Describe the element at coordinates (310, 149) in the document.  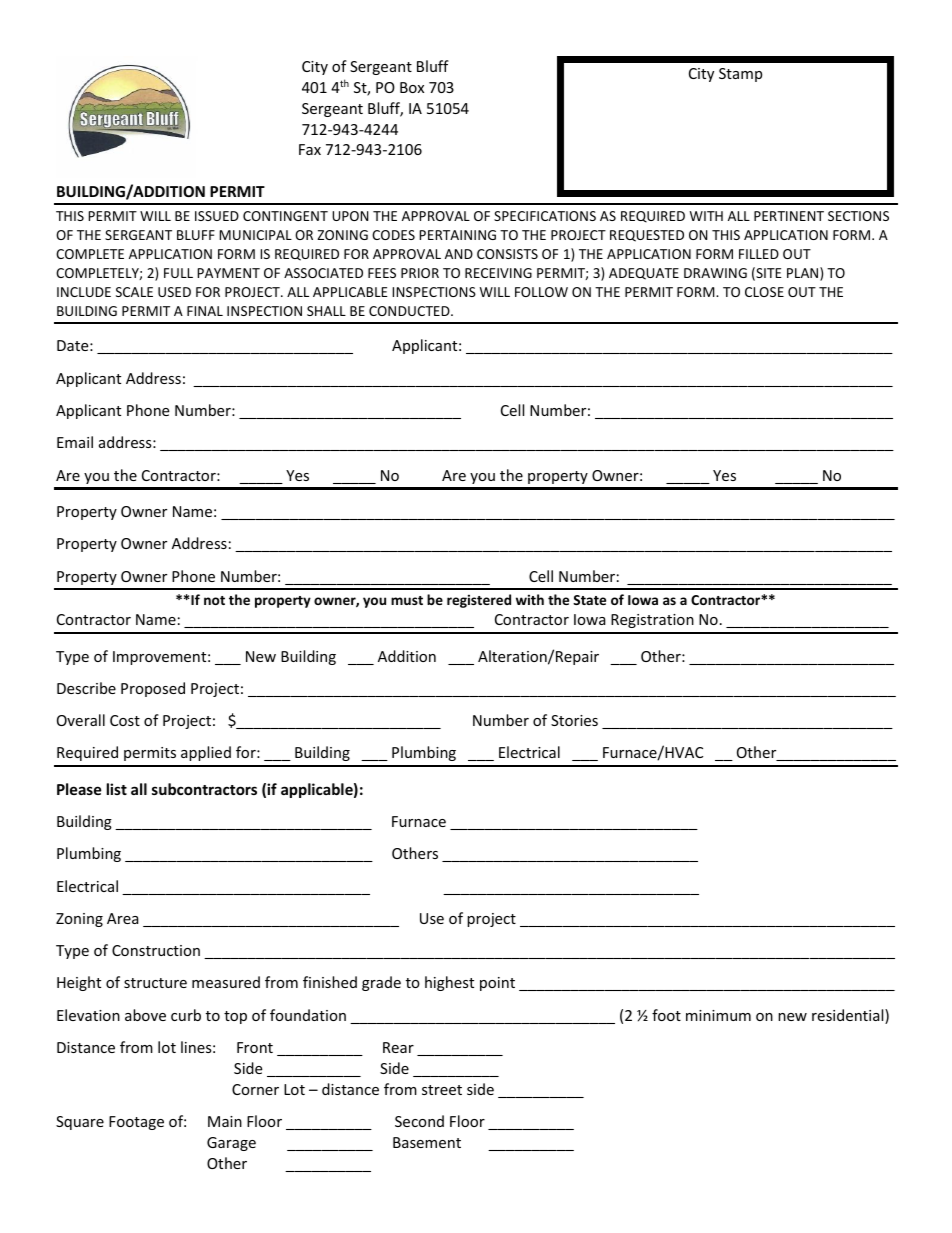
I see `Fax` at that location.
